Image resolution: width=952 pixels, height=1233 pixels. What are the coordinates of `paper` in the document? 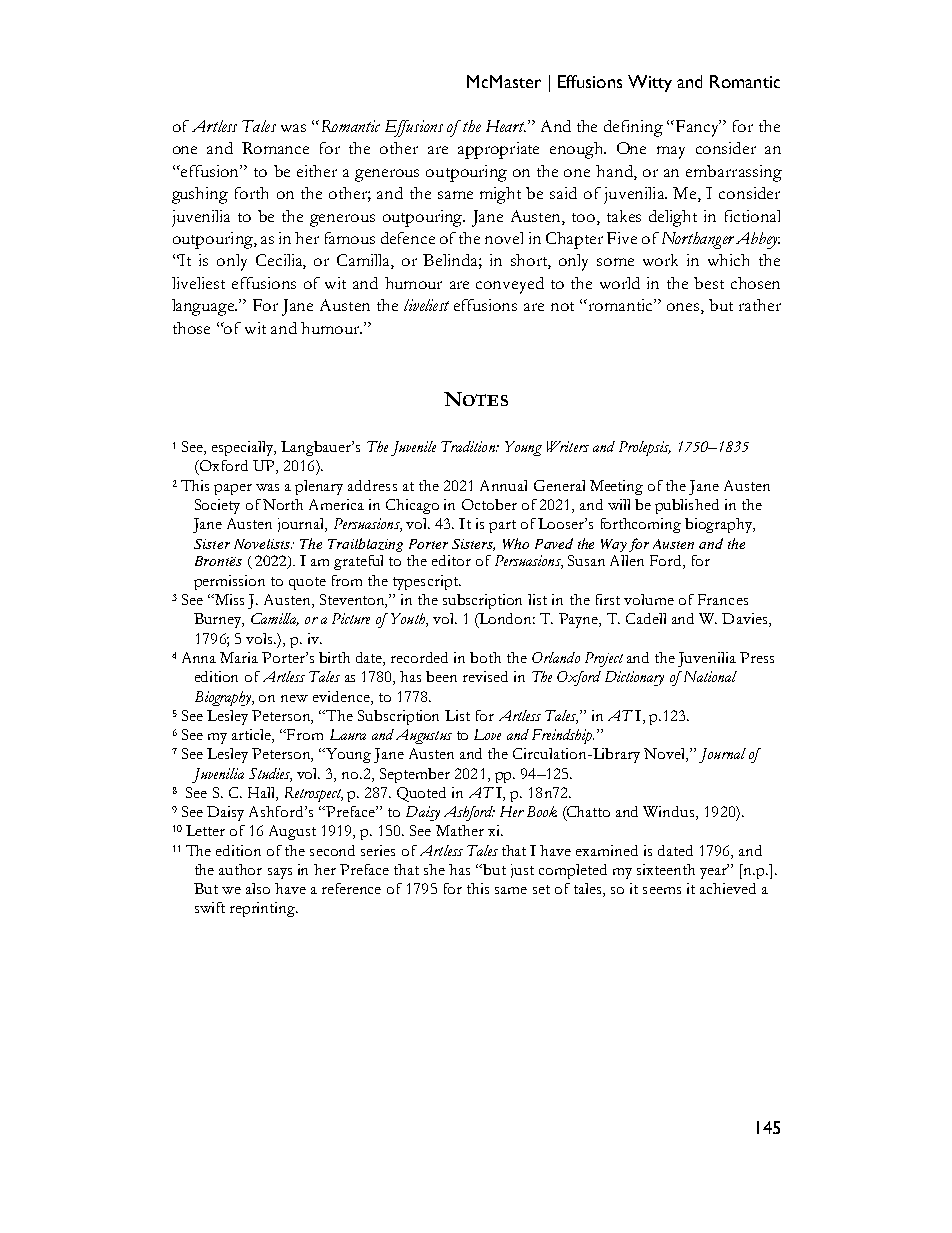 It's located at (233, 489).
